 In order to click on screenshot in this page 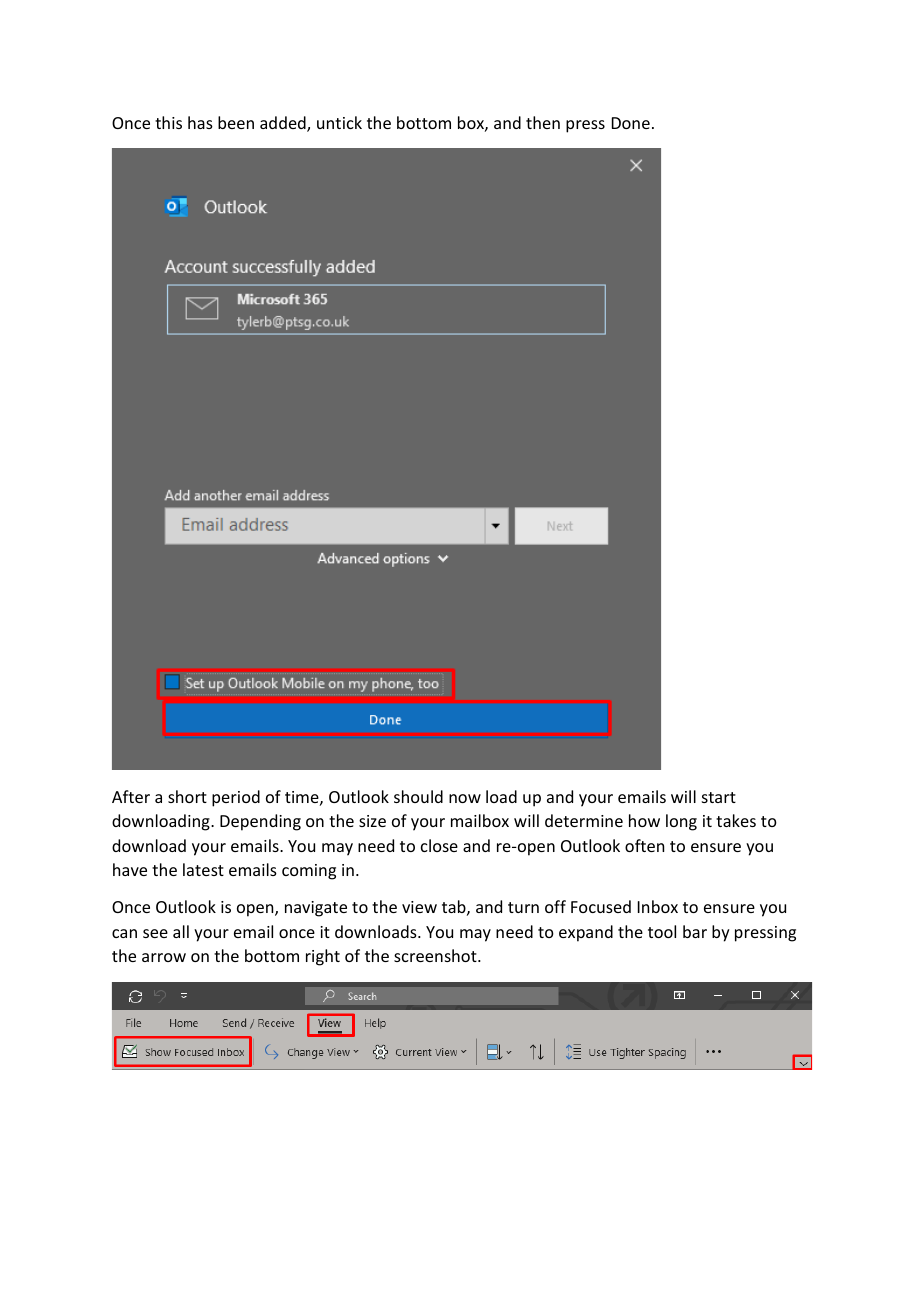, I will do `click(436, 955)`.
